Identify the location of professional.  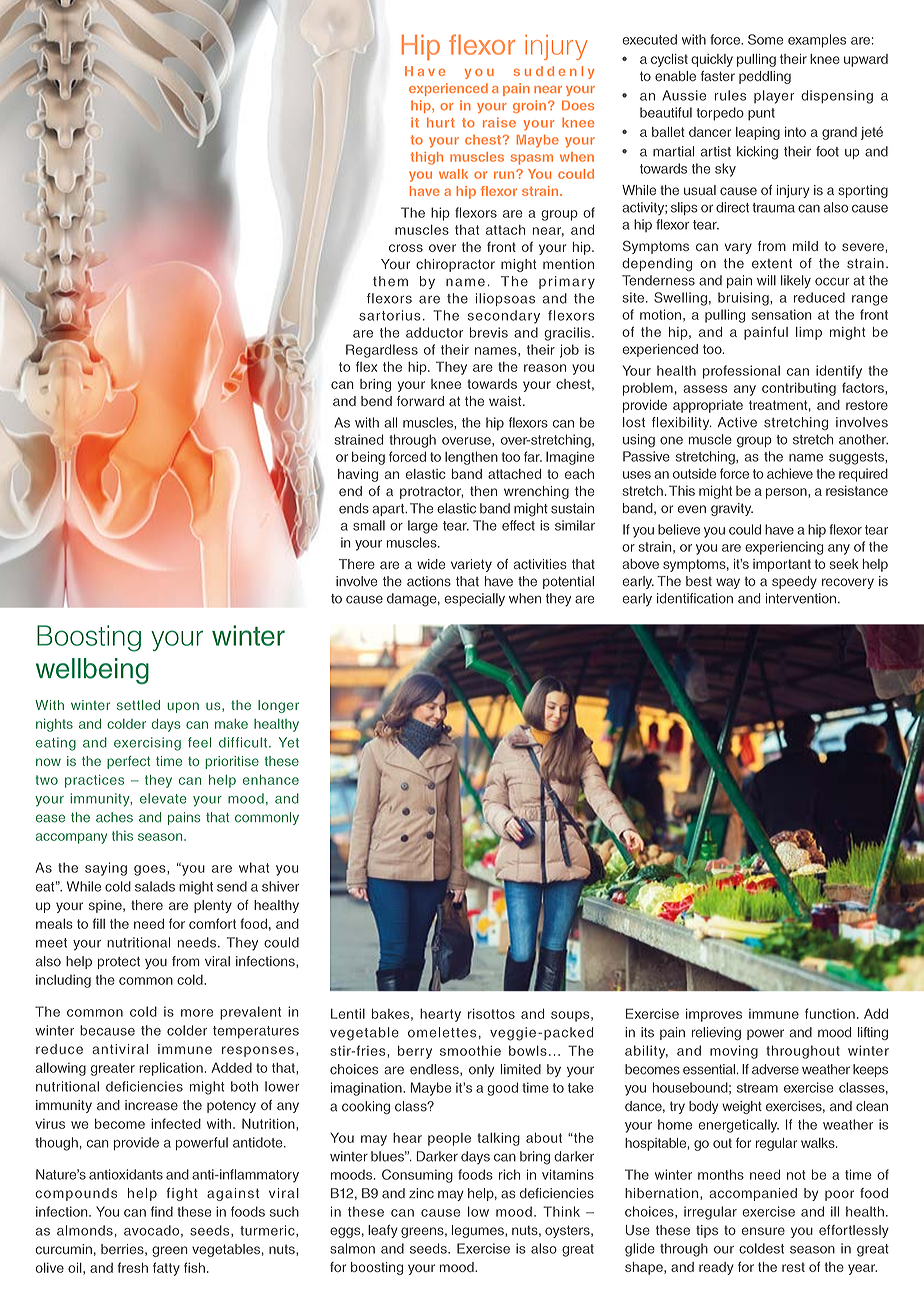
(741, 372).
